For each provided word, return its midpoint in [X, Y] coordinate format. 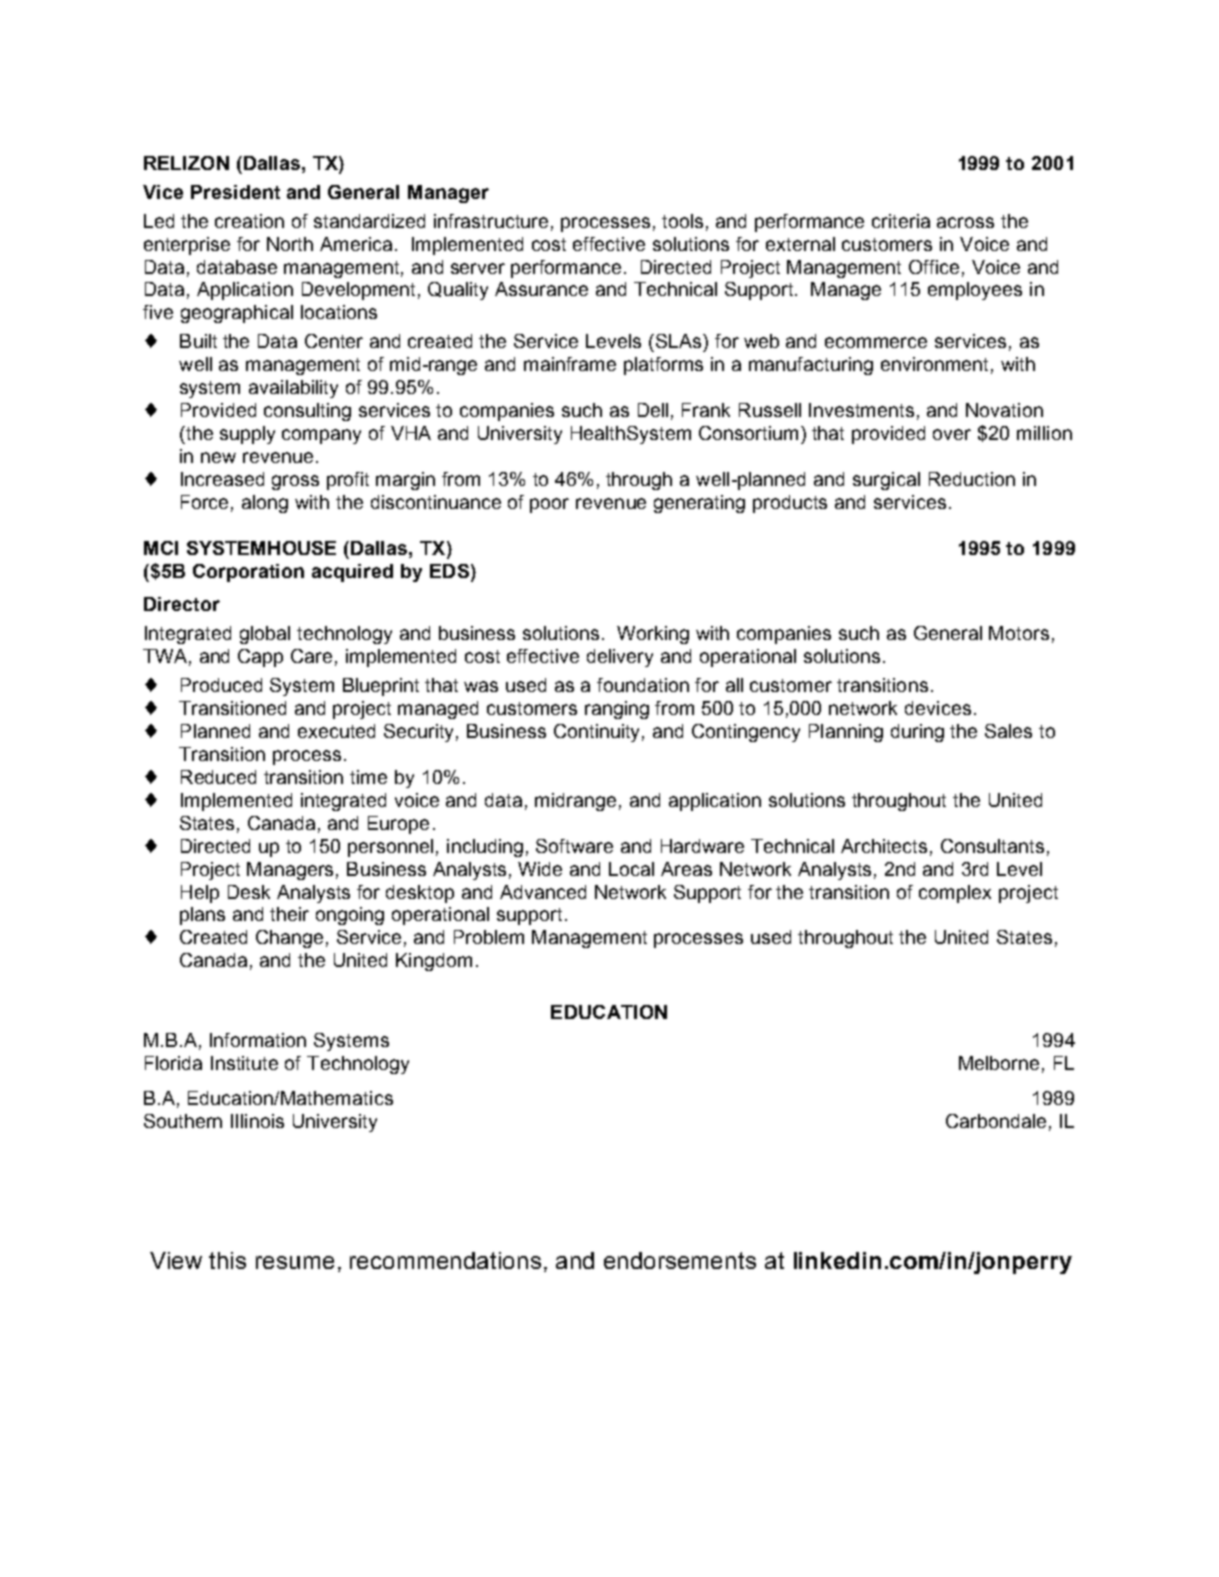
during [917, 733]
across [965, 222]
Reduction [972, 479]
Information [258, 1040]
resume [295, 1262]
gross [295, 482]
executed [336, 731]
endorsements [680, 1260]
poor [549, 505]
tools [682, 221]
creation [249, 221]
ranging [617, 710]
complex [955, 894]
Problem [489, 937]
